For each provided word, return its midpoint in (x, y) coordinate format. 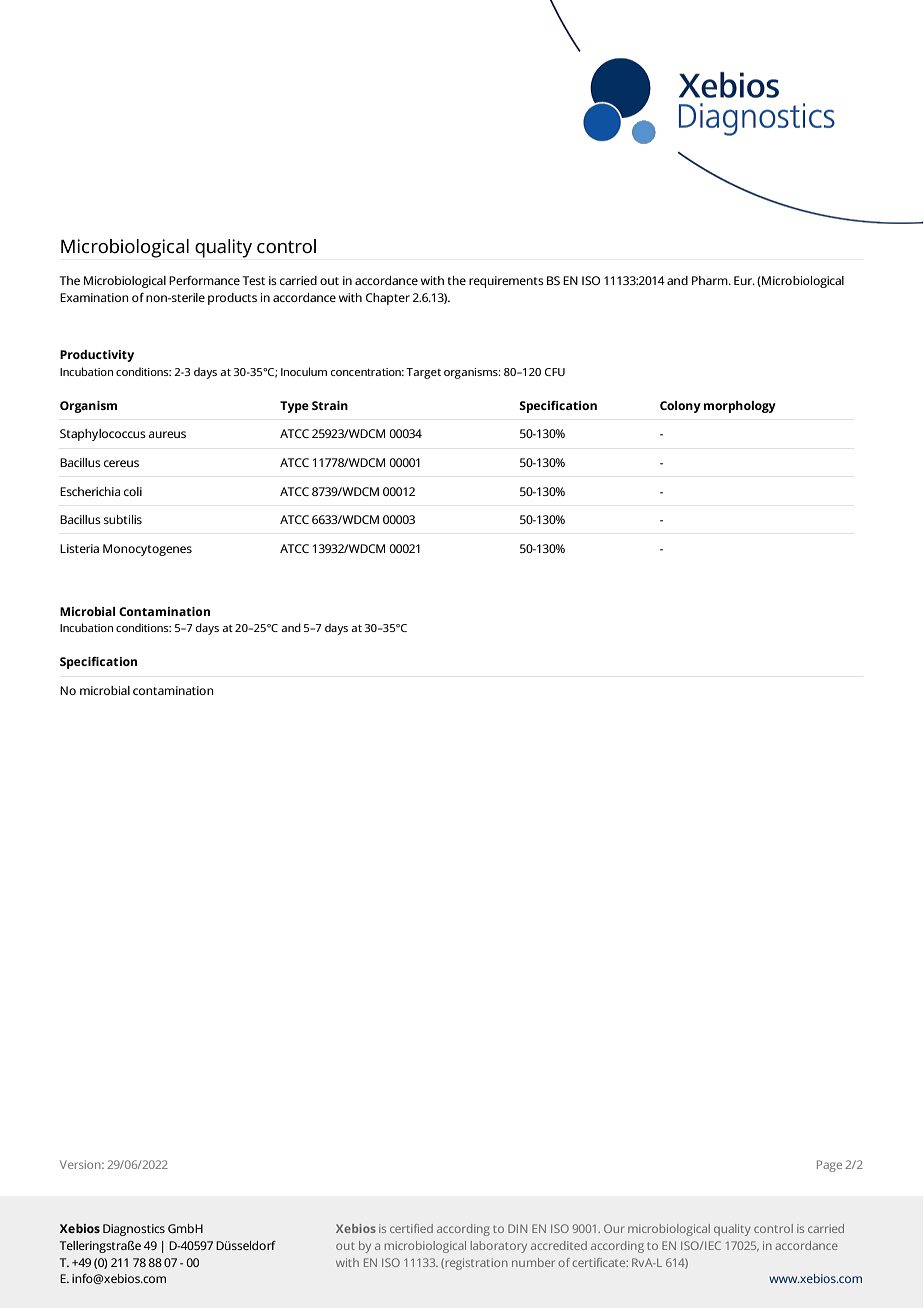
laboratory (499, 1247)
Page (829, 1166)
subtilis (123, 519)
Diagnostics (134, 1230)
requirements (506, 282)
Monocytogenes (147, 550)
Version (81, 1164)
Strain (330, 405)
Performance (204, 280)
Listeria (79, 548)
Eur (744, 280)
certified (411, 1228)
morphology (740, 407)
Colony (680, 407)
